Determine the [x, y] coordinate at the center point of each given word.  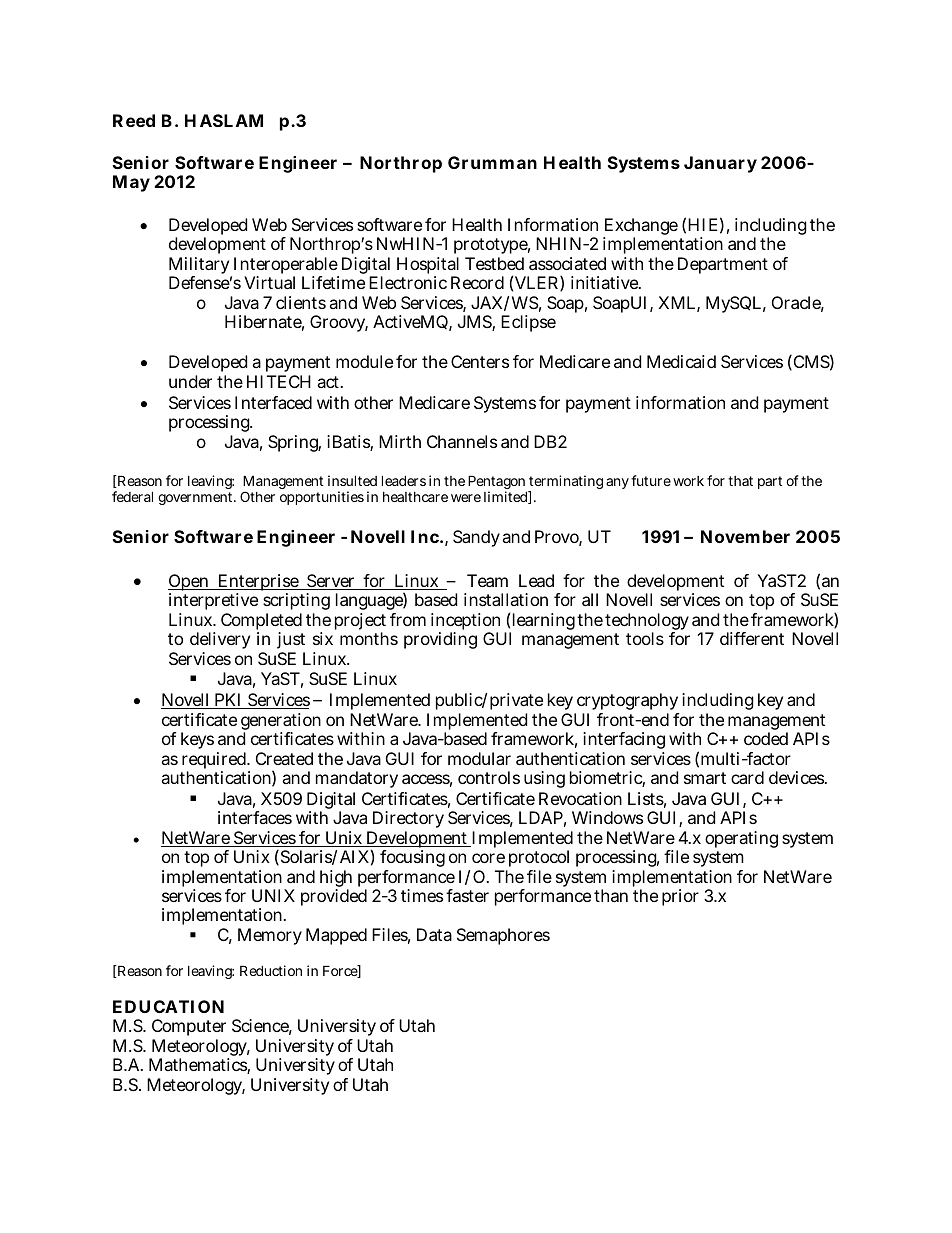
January [720, 164]
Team [487, 580]
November [745, 536]
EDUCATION [168, 1006]
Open [190, 584]
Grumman [492, 162]
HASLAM [224, 120]
